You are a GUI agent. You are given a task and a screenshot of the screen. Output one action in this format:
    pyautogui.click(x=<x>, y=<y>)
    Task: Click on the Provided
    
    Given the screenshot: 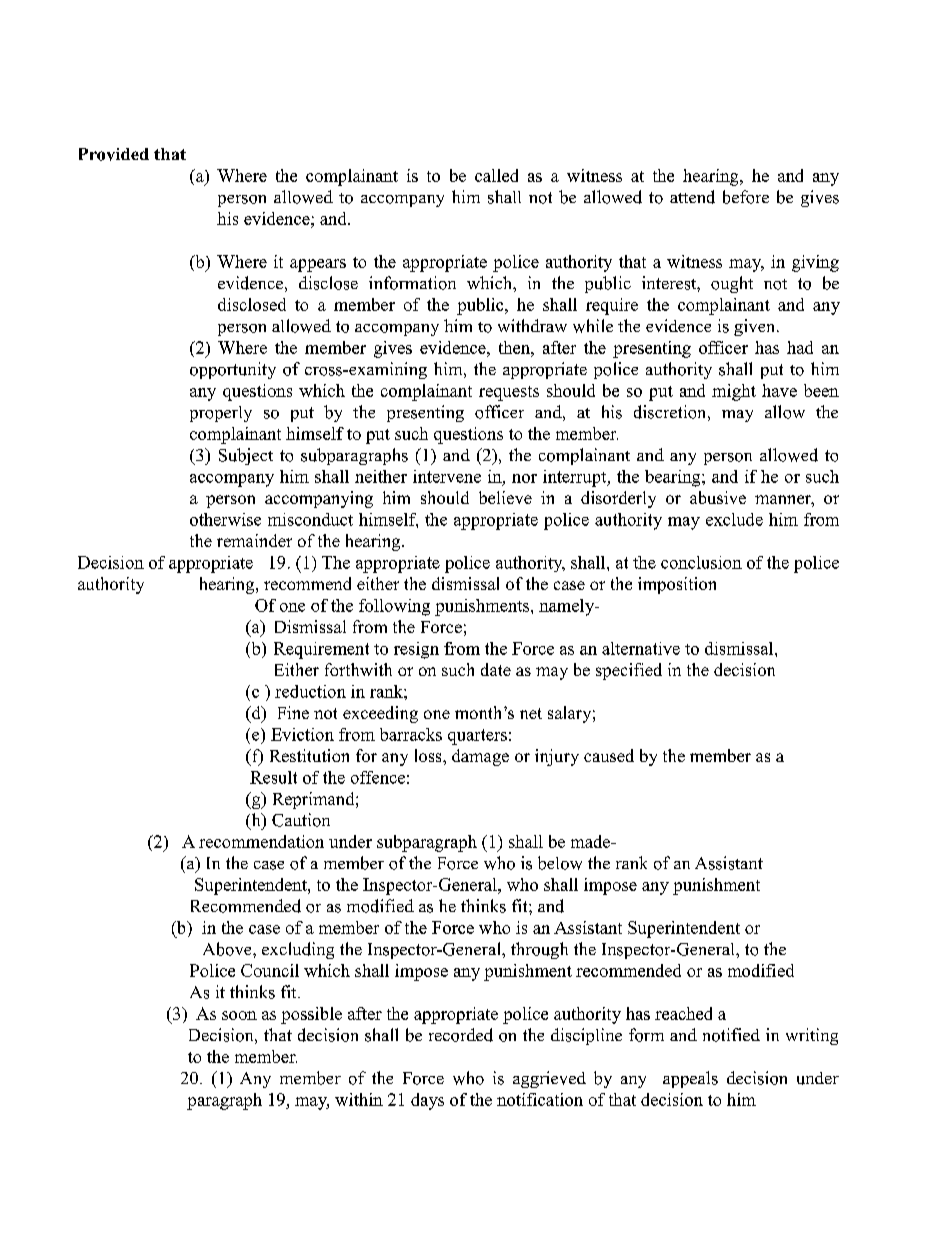 What is the action you would take?
    pyautogui.click(x=114, y=154)
